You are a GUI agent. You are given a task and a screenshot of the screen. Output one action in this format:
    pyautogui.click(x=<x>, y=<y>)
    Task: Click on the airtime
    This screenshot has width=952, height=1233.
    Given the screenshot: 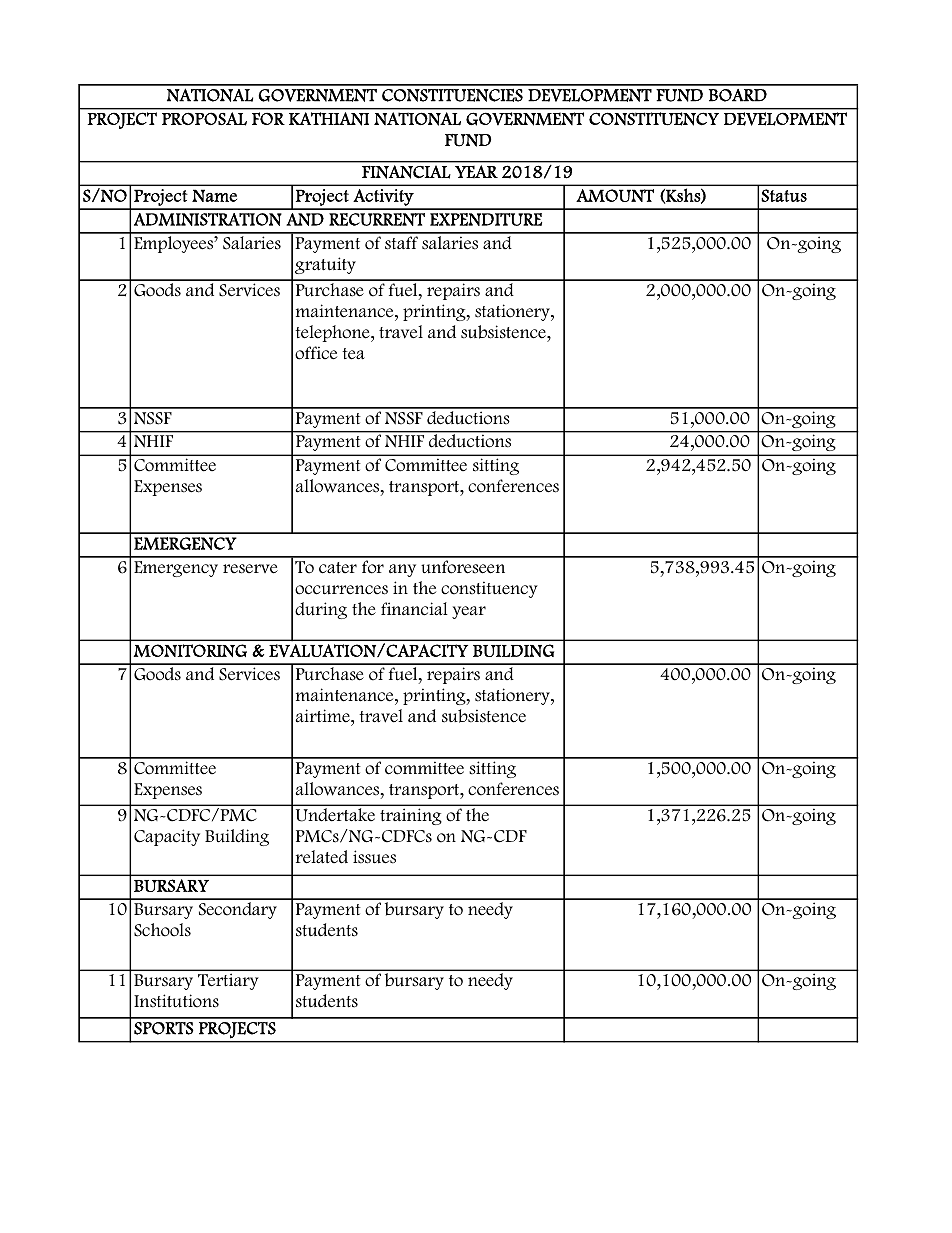 What is the action you would take?
    pyautogui.click(x=323, y=716)
